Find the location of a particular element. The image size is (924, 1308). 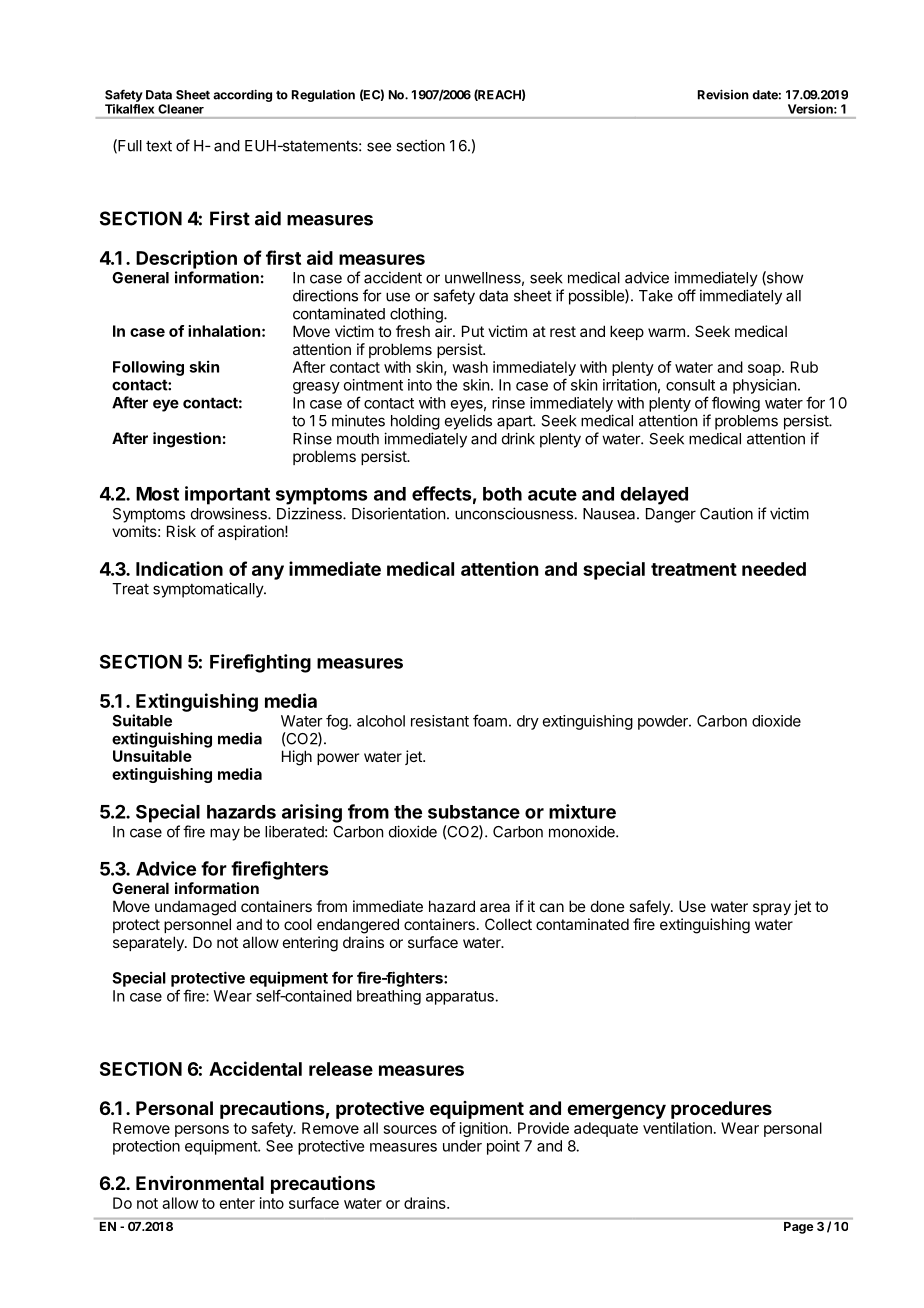

Revision is located at coordinates (723, 94).
